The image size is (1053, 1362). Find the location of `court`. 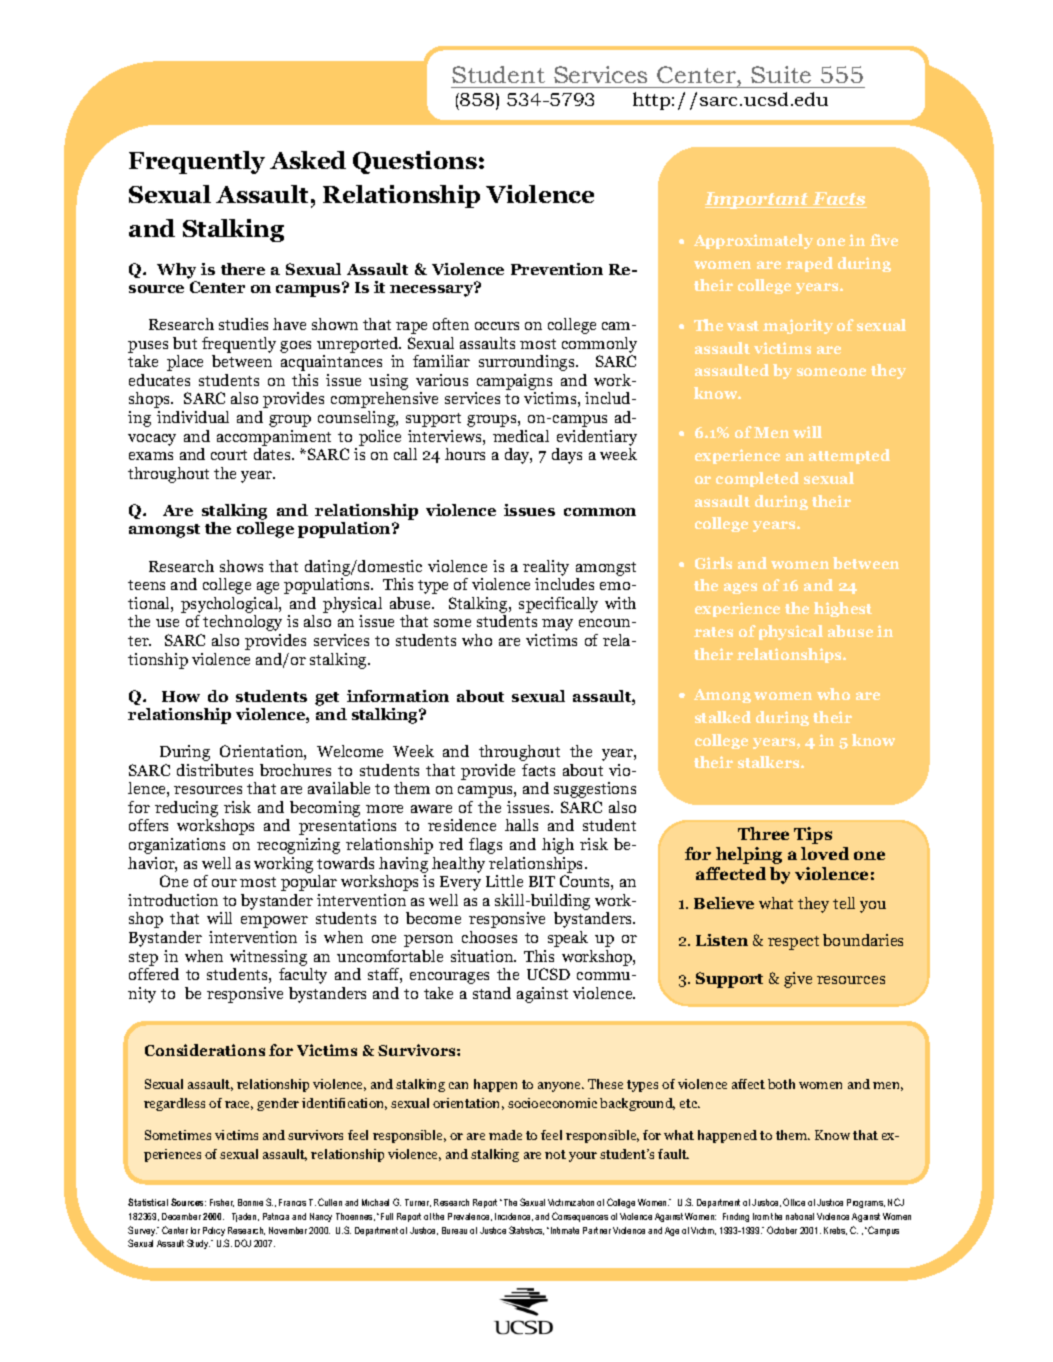

court is located at coordinates (229, 455).
